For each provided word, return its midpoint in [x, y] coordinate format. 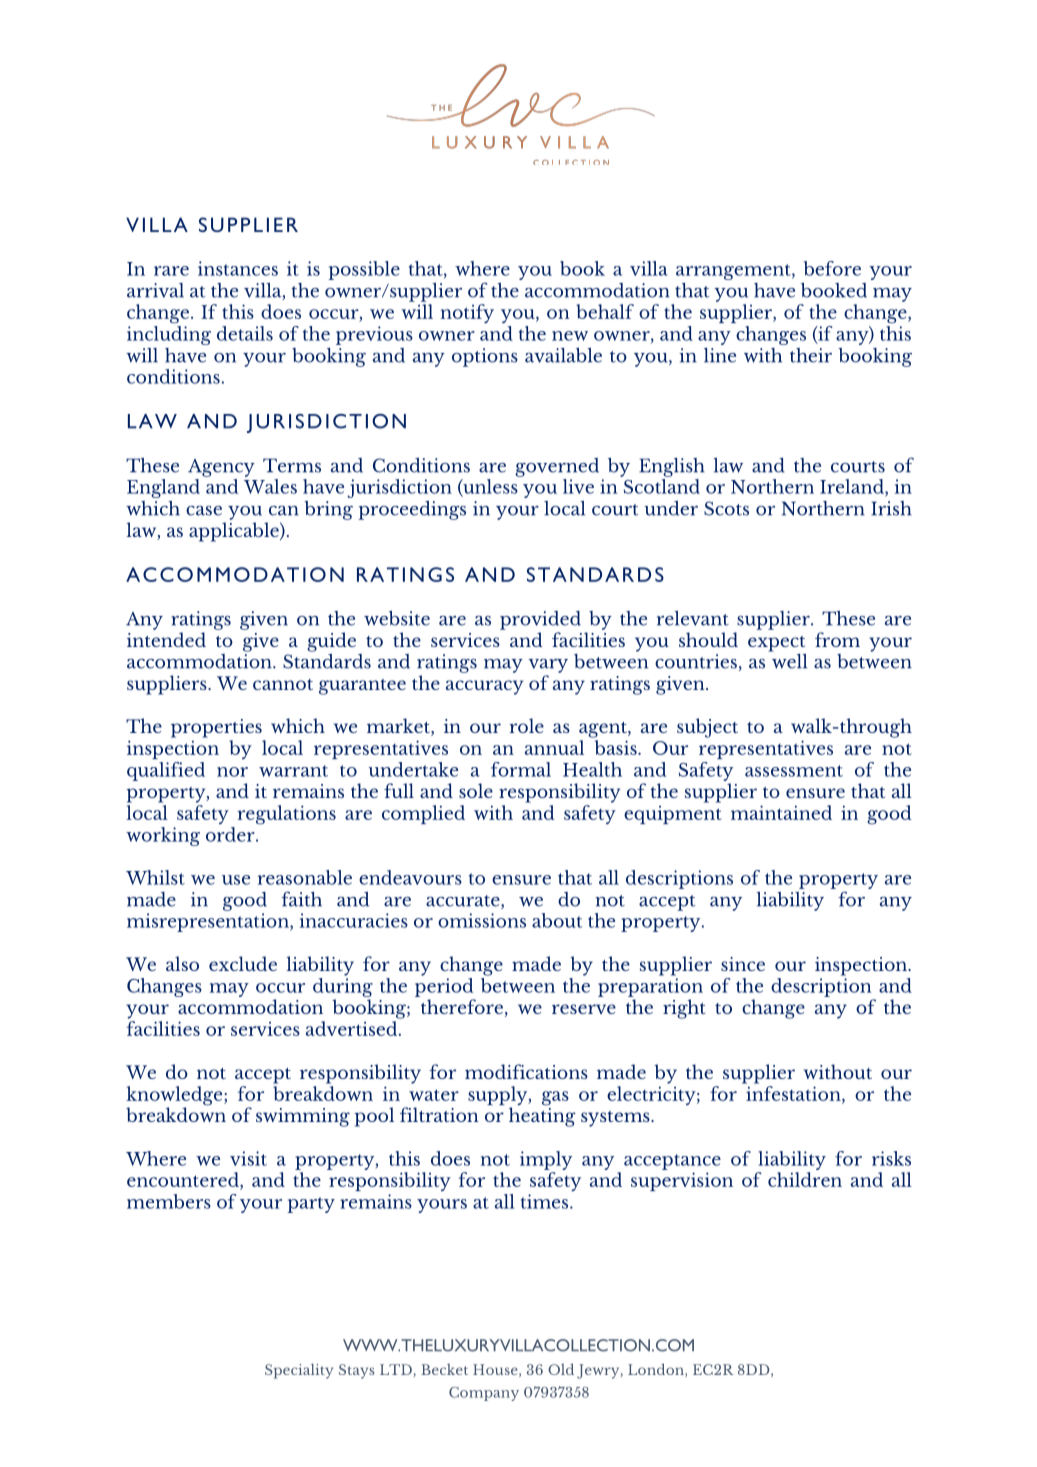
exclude [243, 963]
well [788, 660]
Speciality [299, 1371]
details [245, 333]
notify [467, 314]
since [743, 964]
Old [561, 1369]
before [832, 268]
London [657, 1370]
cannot [283, 684]
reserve [584, 1009]
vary [548, 666]
